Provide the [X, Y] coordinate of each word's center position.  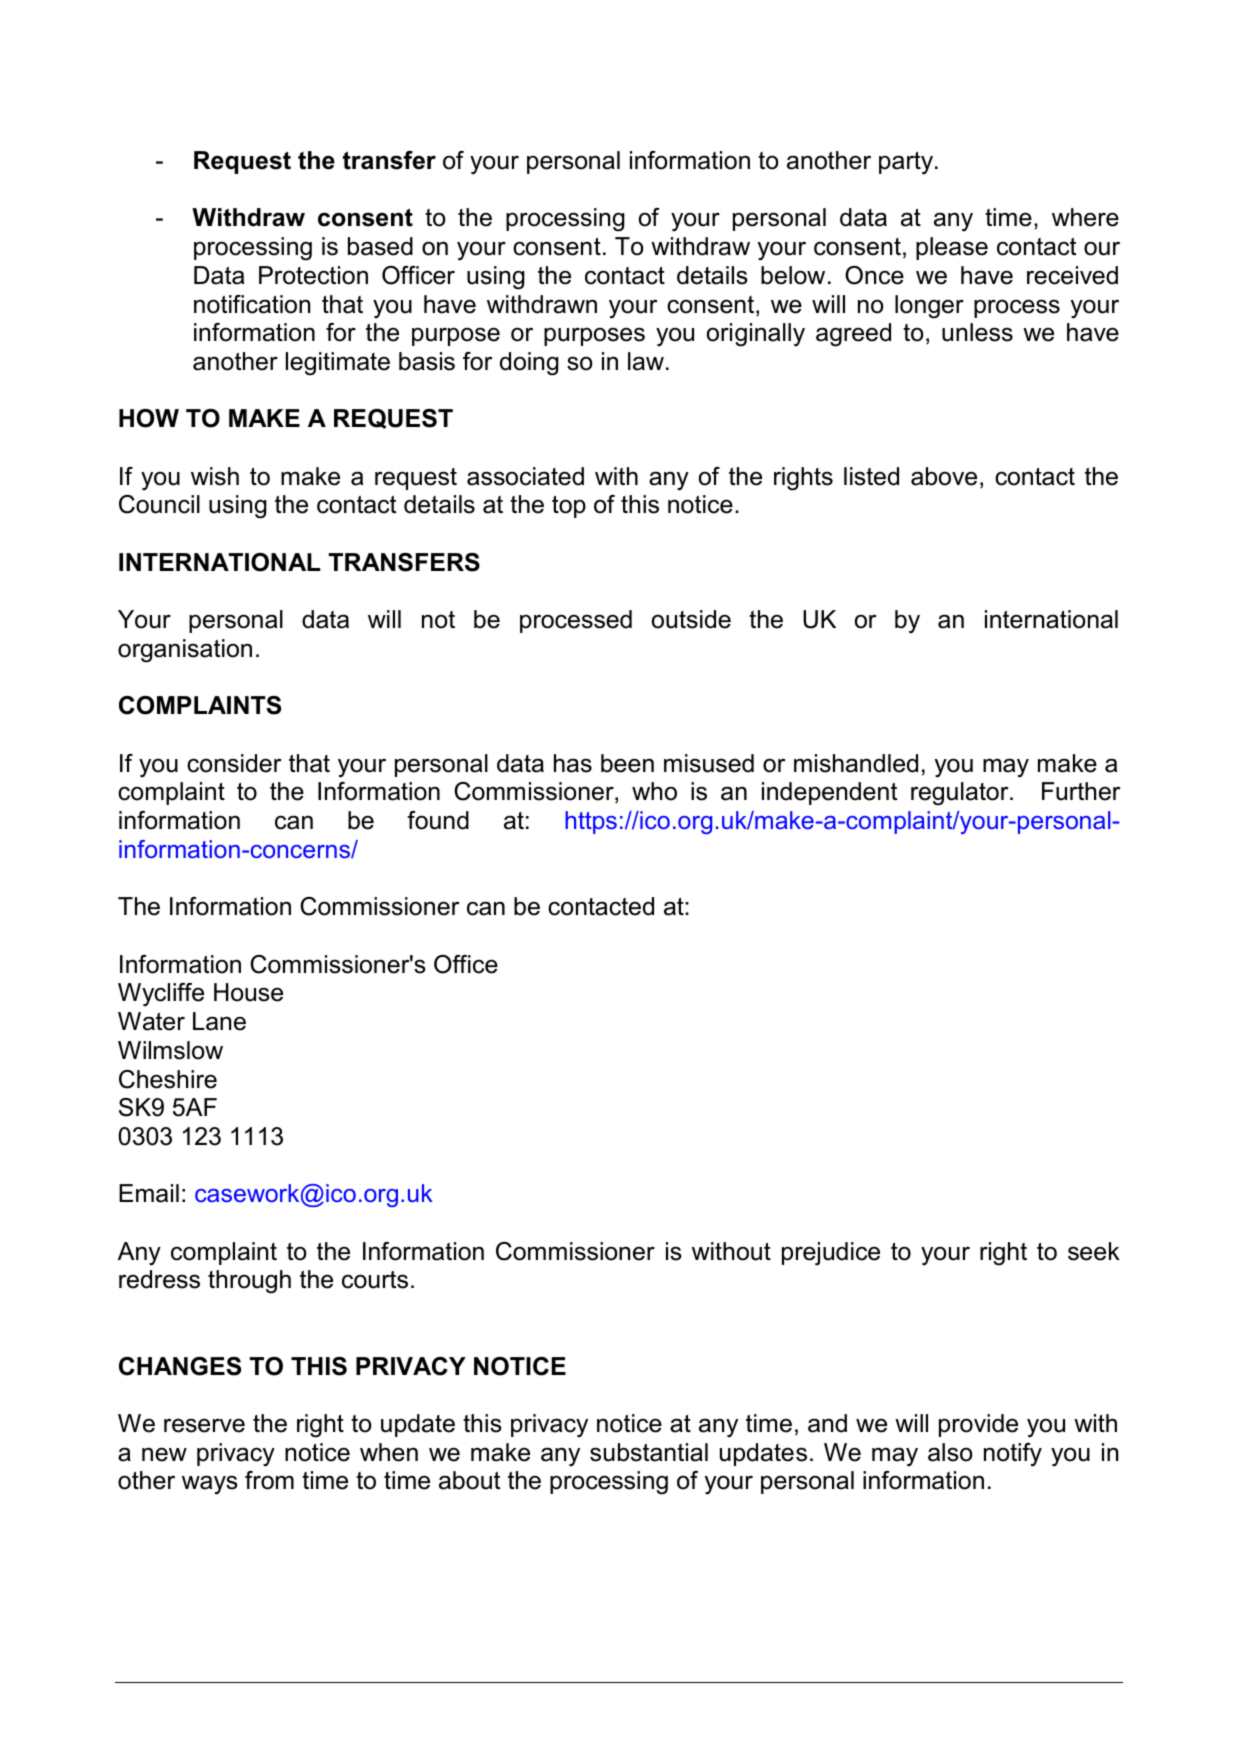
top [569, 507]
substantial [649, 1452]
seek [1094, 1251]
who [654, 791]
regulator [961, 794]
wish [215, 476]
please [952, 248]
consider [234, 763]
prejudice [831, 1254]
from [269, 1480]
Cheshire [168, 1079]
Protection [313, 275]
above [944, 476]
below [793, 275]
